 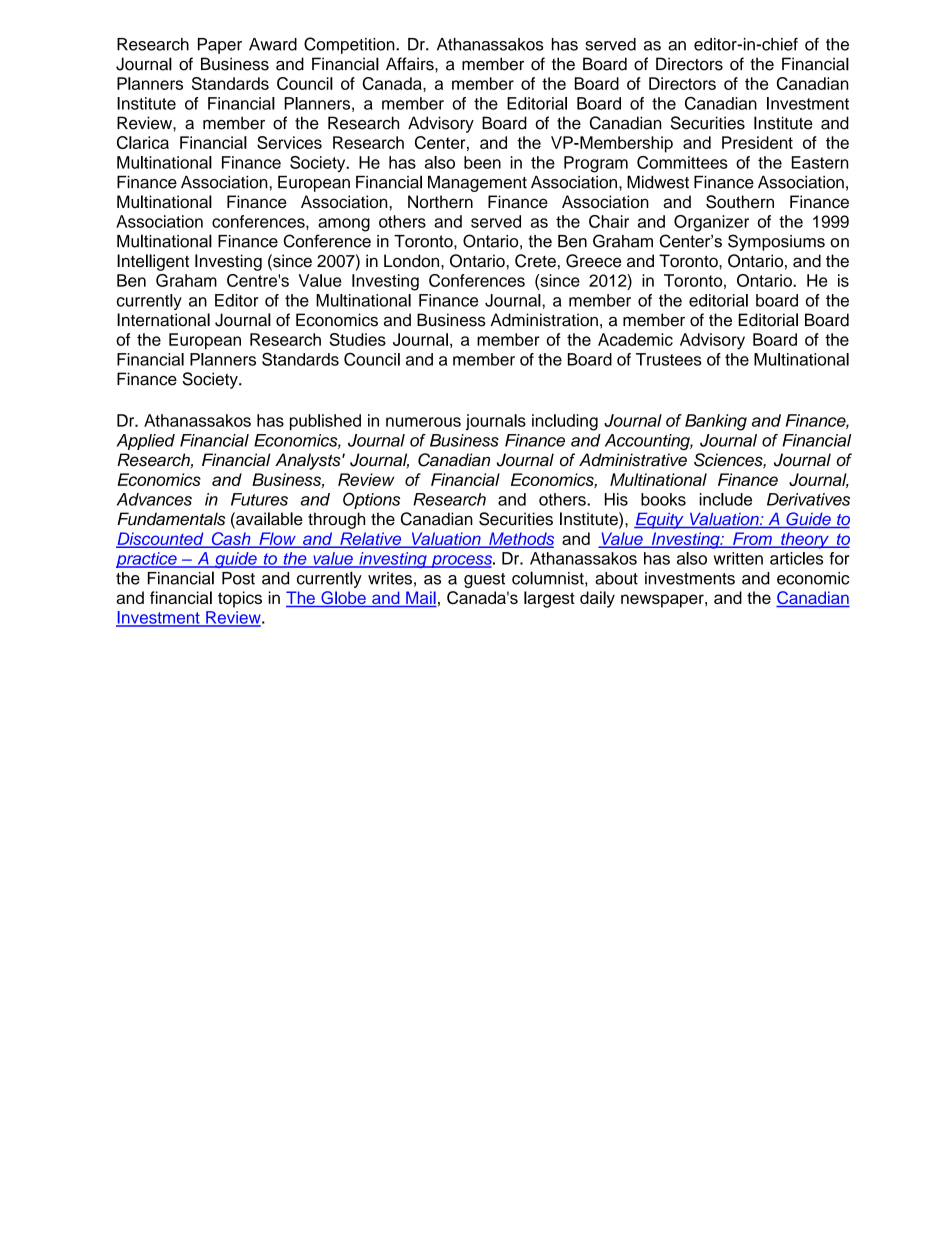 I want to click on Award, so click(x=273, y=44).
